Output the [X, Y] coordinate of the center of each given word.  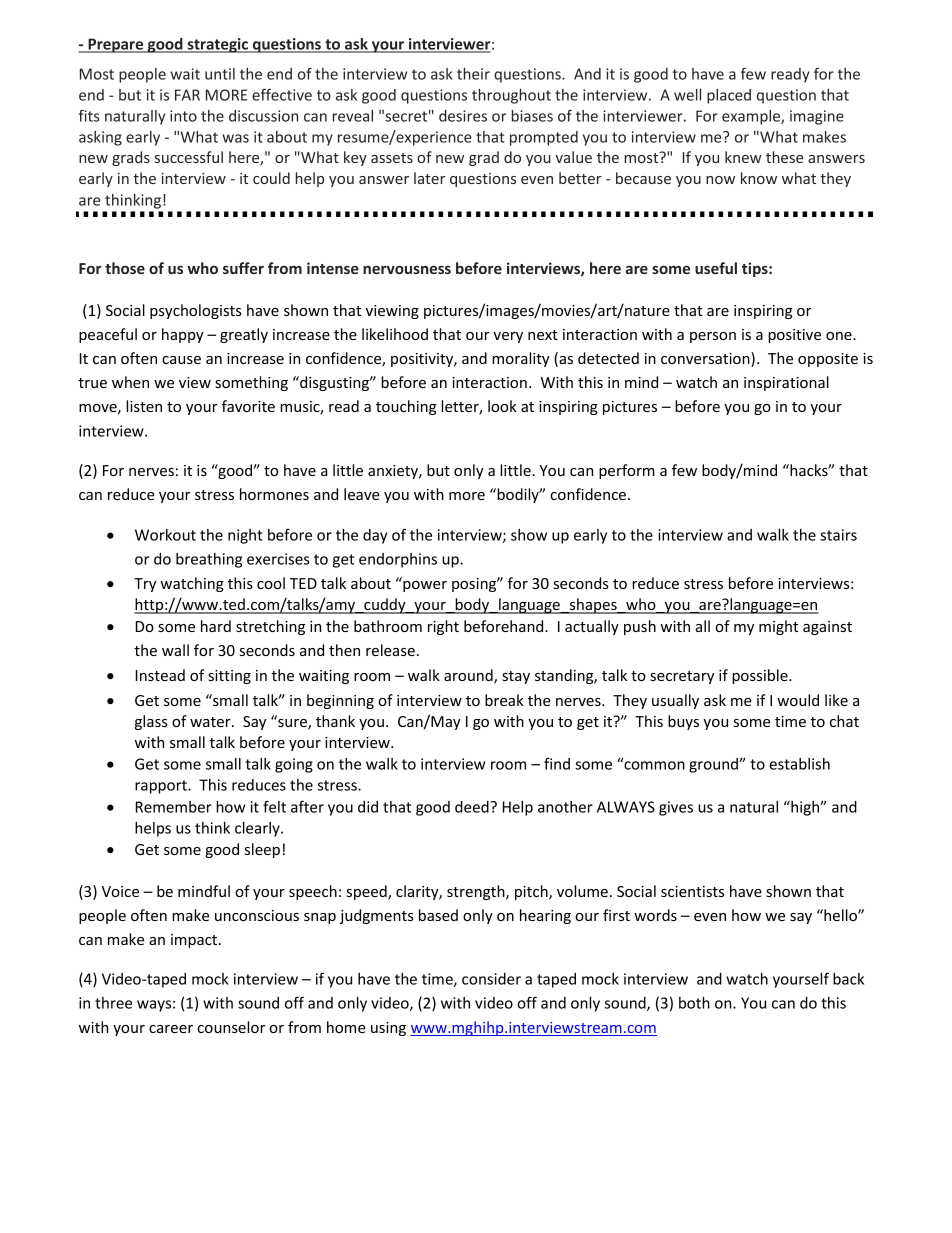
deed [472, 807]
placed [729, 96]
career [171, 1029]
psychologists [196, 311]
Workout [165, 535]
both [694, 1003]
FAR [187, 95]
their [473, 74]
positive [794, 336]
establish [799, 764]
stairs [838, 535]
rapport [162, 787]
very [508, 337]
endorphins [398, 560]
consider [491, 979]
